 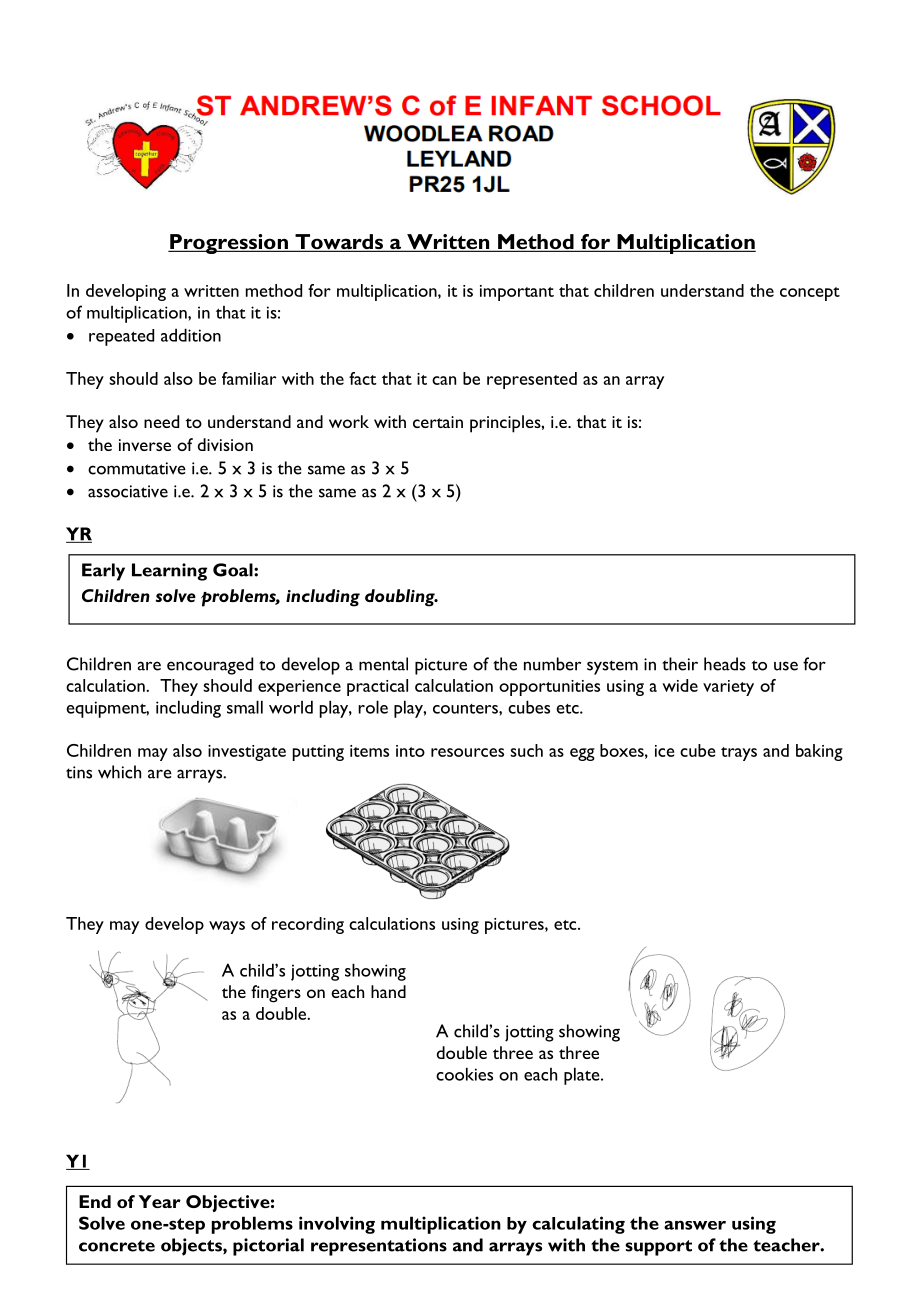 What do you see at coordinates (379, 1247) in the image?
I see `representations` at bounding box center [379, 1247].
